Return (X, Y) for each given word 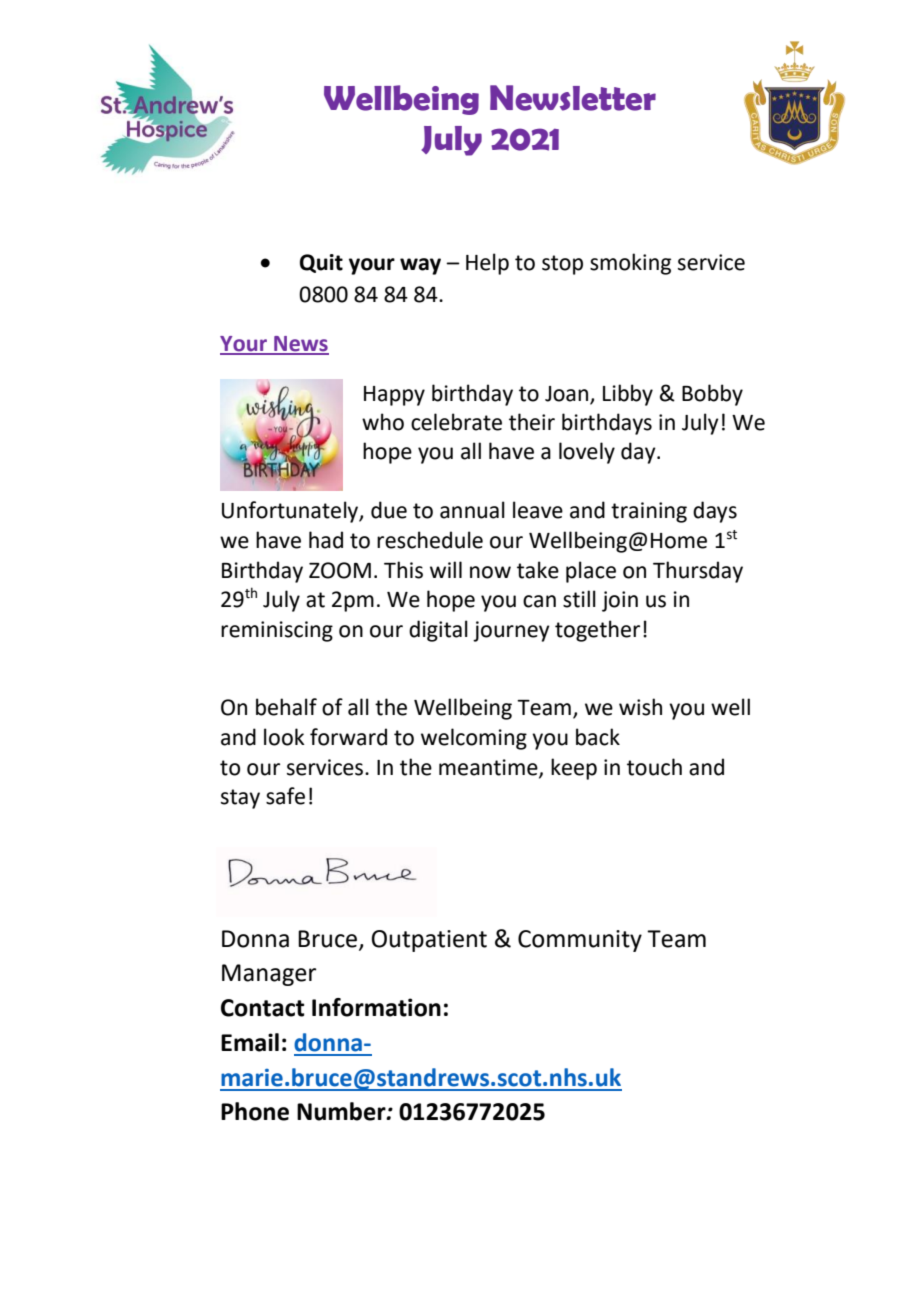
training (649, 512)
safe (285, 796)
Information (376, 1007)
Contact (262, 1008)
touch (654, 767)
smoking (630, 264)
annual (472, 510)
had (326, 540)
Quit (321, 263)
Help (487, 264)
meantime (489, 768)
